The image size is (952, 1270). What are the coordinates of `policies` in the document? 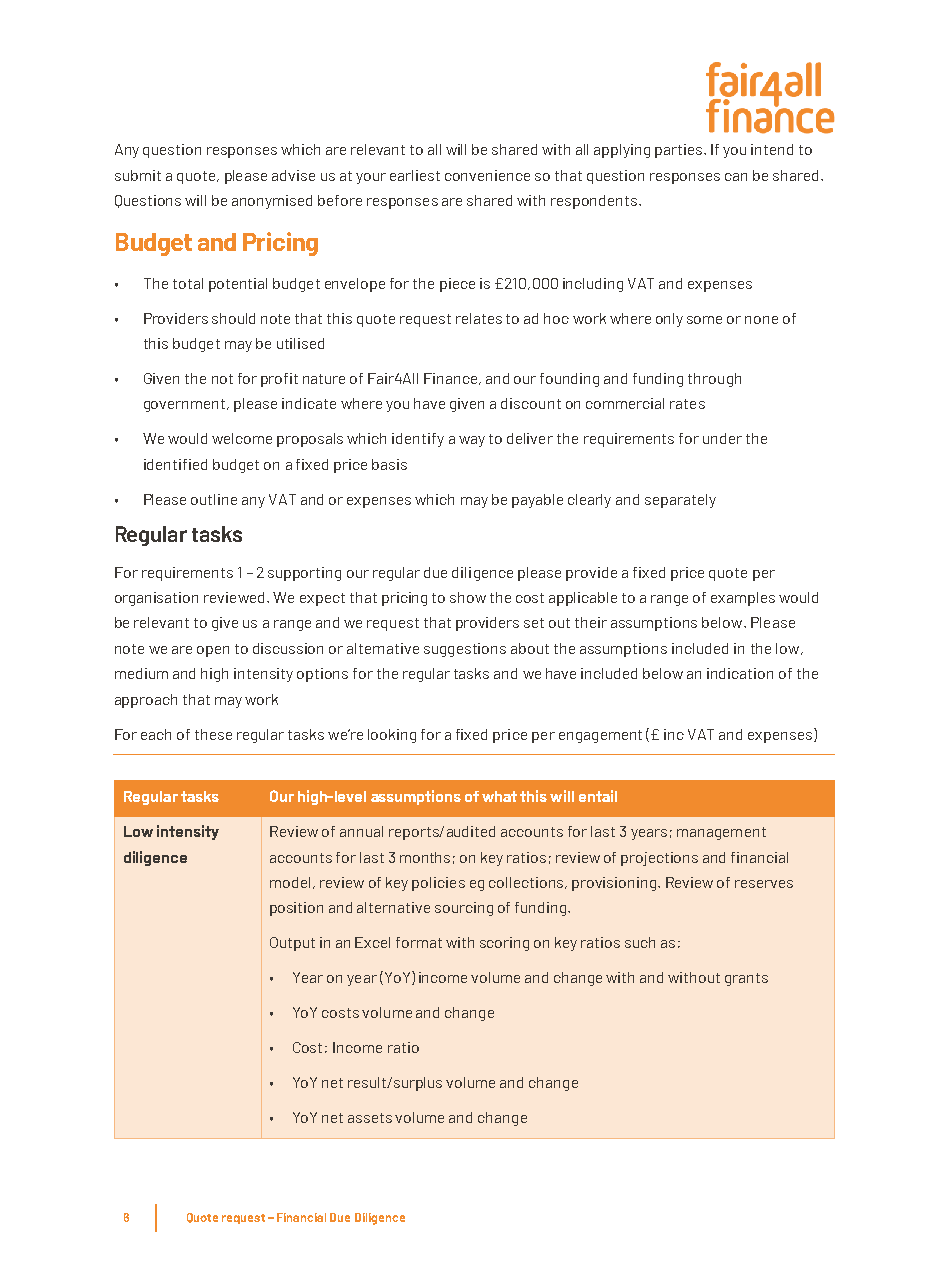 It's located at (438, 884).
